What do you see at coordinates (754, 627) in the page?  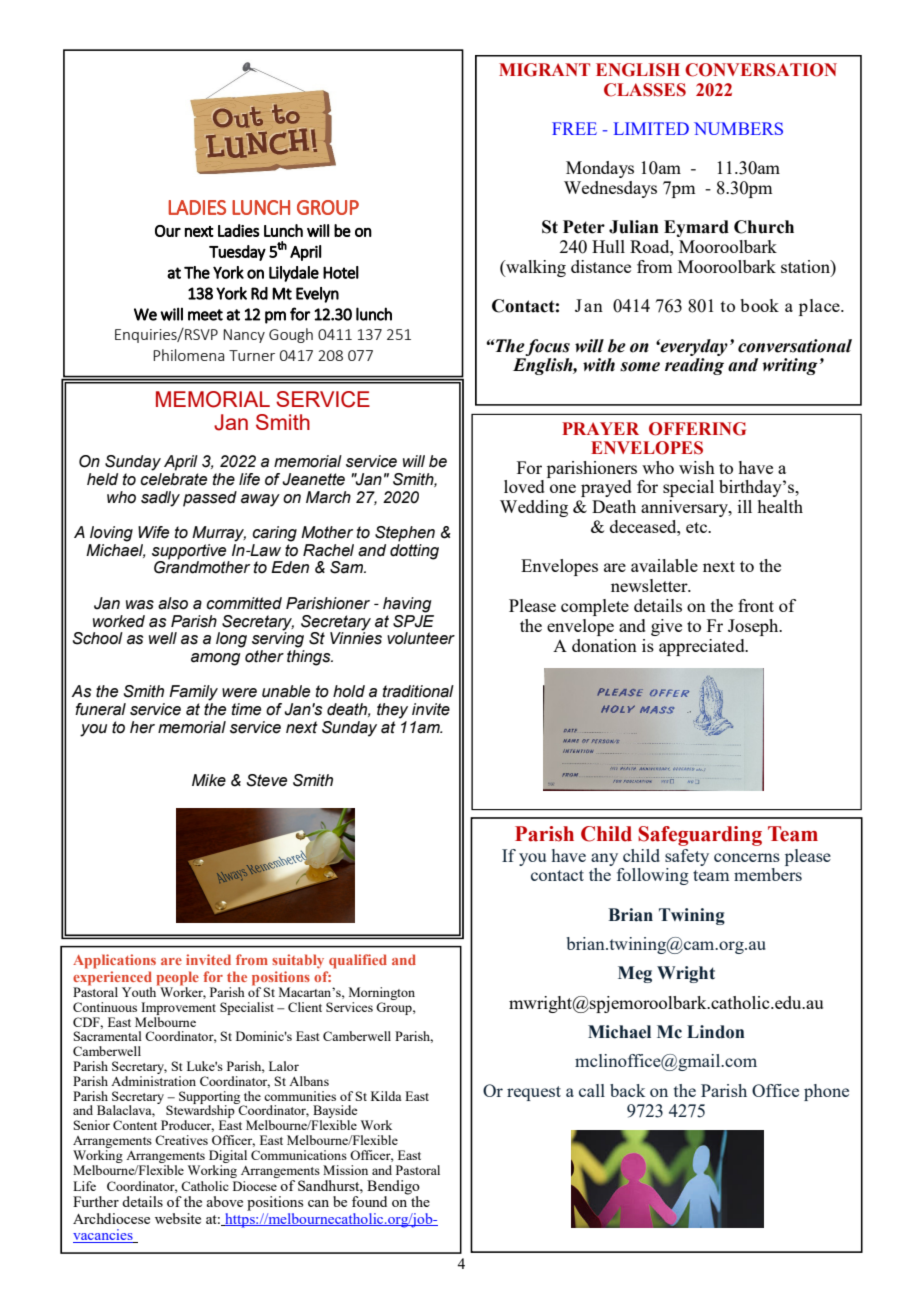 I see `Joseph` at bounding box center [754, 627].
